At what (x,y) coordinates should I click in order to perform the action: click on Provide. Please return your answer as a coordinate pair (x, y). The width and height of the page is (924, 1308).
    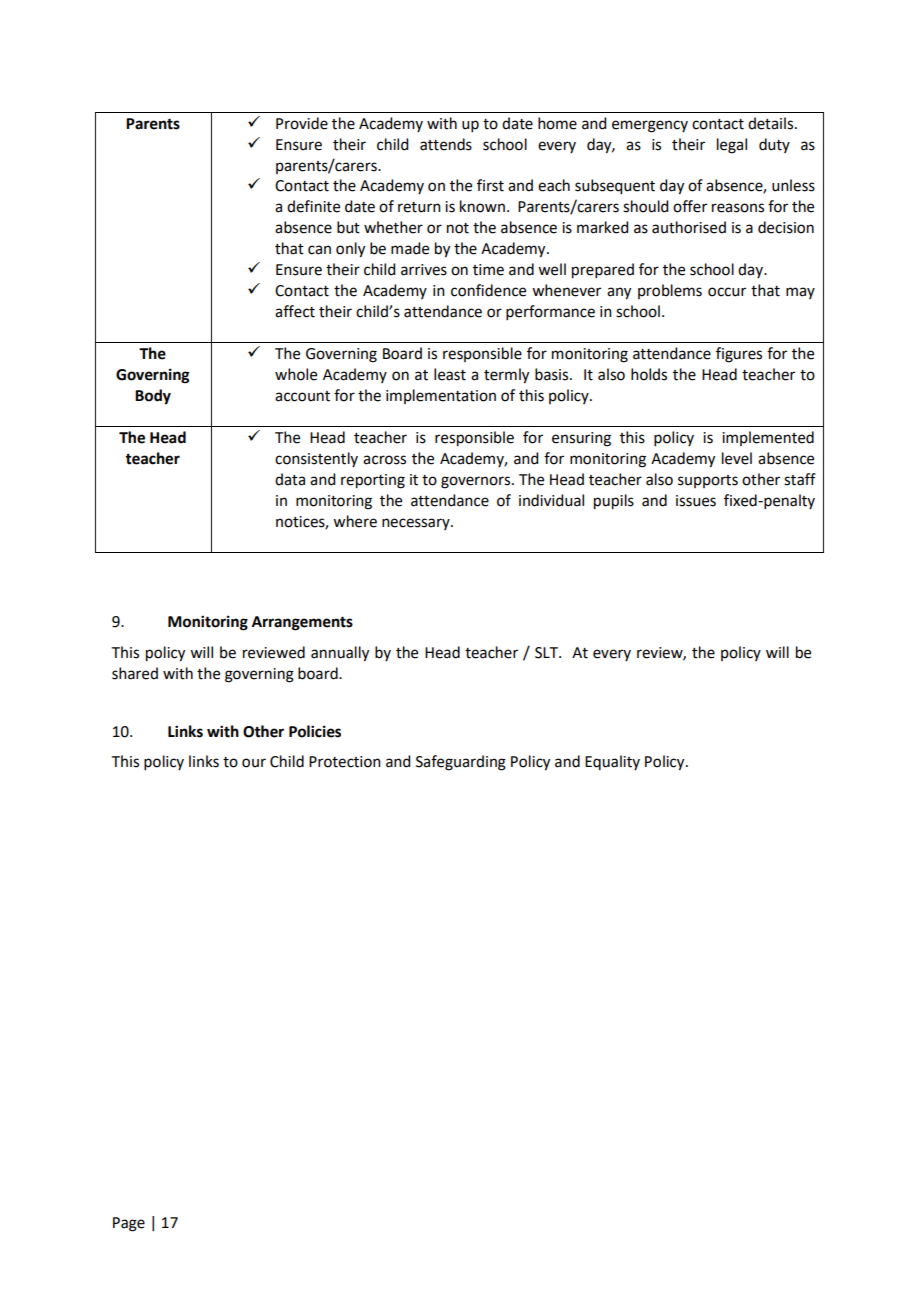
    Looking at the image, I should click on (302, 123).
